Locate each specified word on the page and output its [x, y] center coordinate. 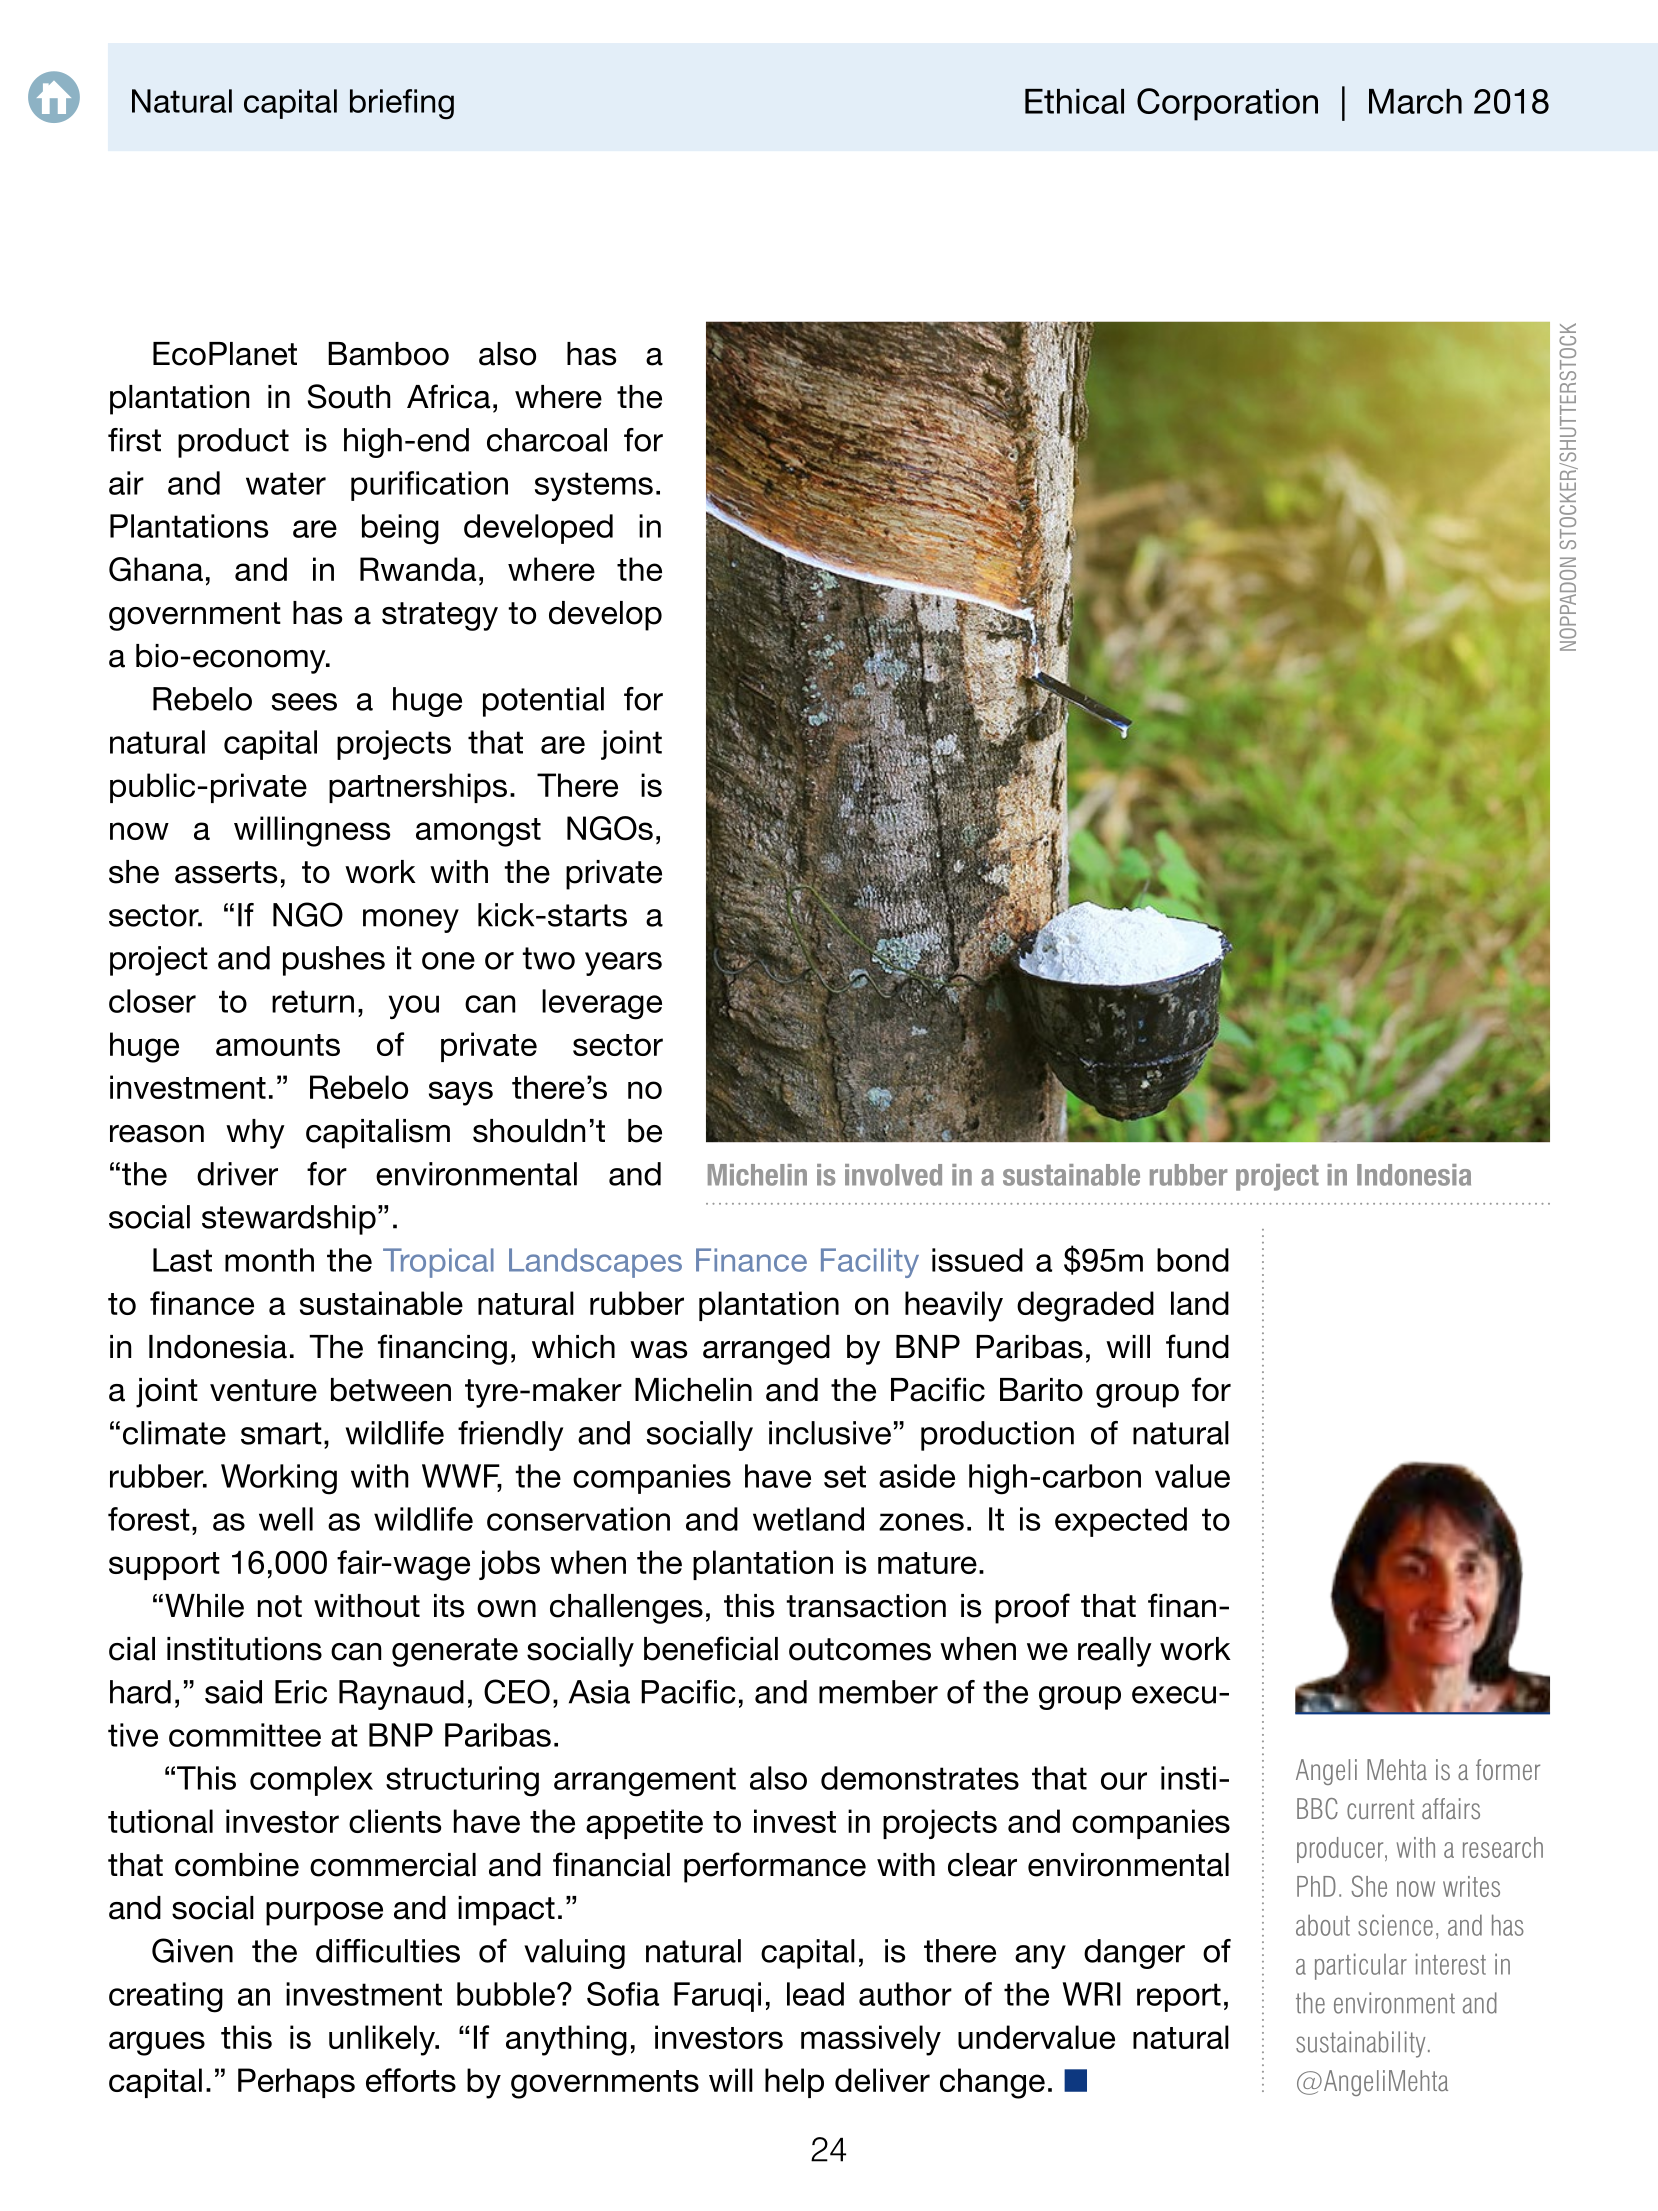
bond [1193, 1260]
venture [263, 1390]
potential [543, 702]
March [1415, 101]
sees [304, 702]
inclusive [830, 1433]
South [348, 396]
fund [1197, 1346]
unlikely [383, 2040]
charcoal [547, 440]
